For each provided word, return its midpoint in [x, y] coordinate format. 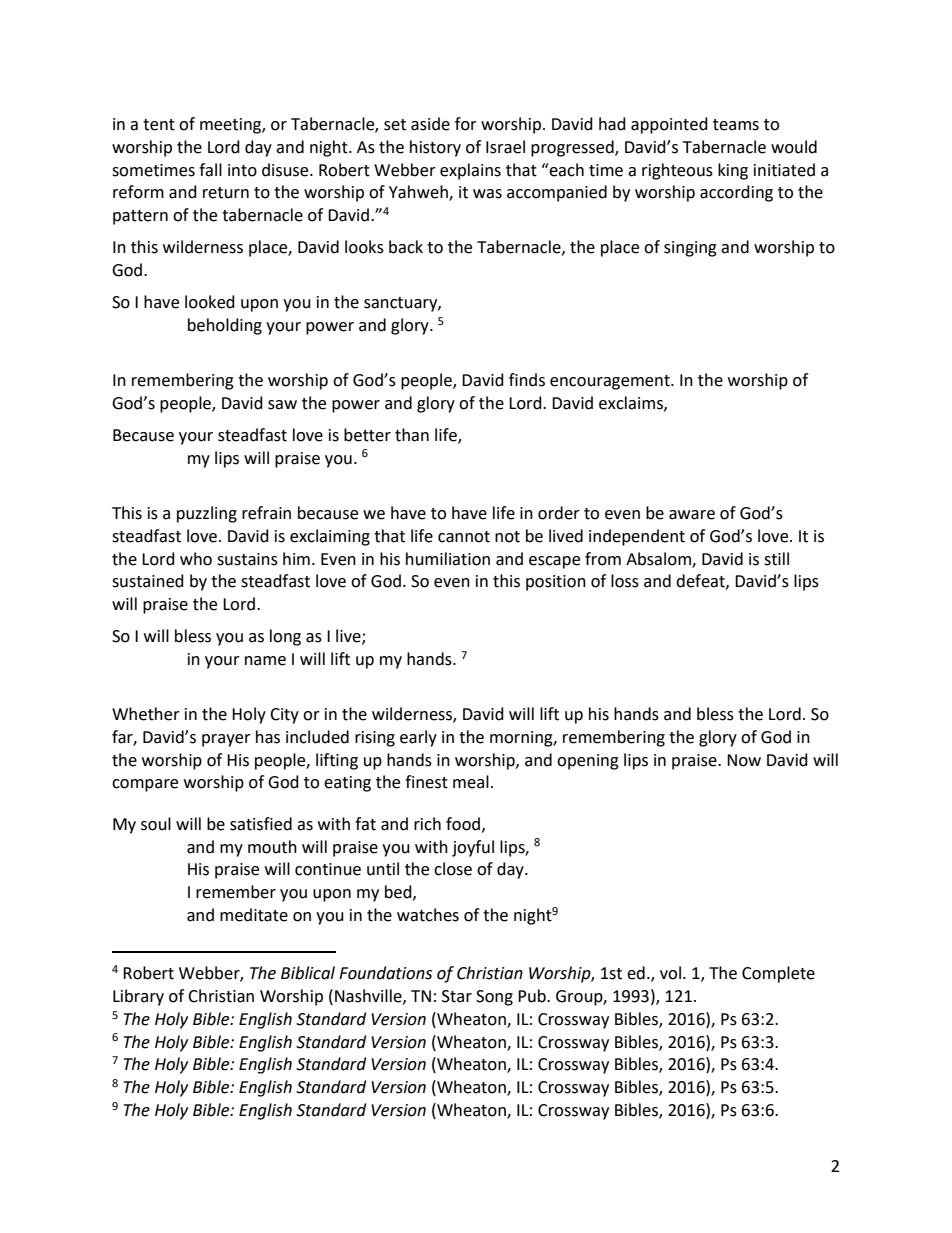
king [733, 171]
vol [670, 973]
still [776, 559]
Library [138, 997]
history [435, 148]
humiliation [448, 559]
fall [210, 170]
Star [457, 996]
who [196, 559]
